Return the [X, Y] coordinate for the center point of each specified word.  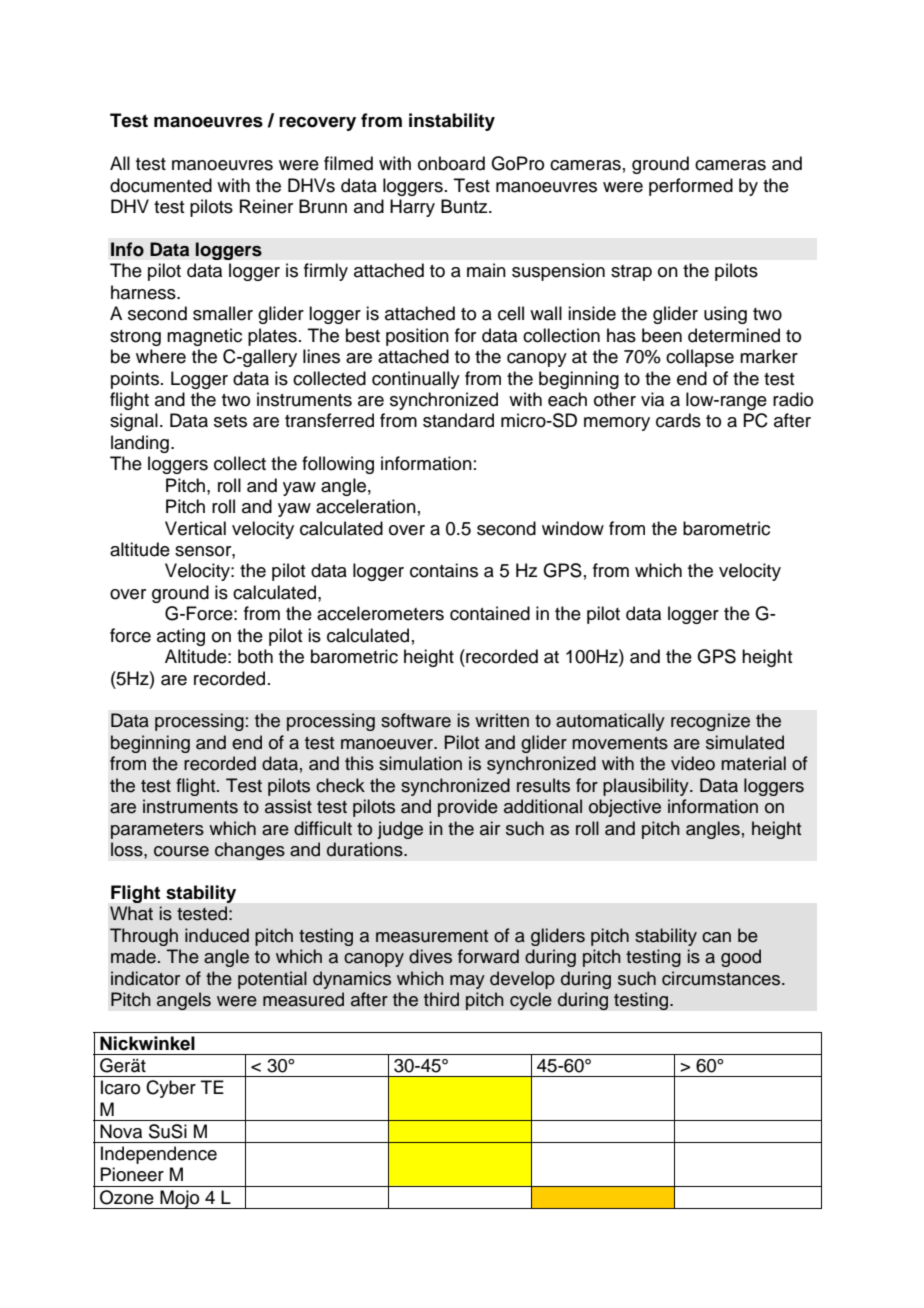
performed [691, 187]
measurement [432, 936]
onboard [451, 163]
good [741, 958]
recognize [710, 722]
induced [217, 935]
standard [458, 420]
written [502, 720]
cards [678, 420]
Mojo [180, 1199]
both [255, 656]
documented [161, 185]
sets [230, 421]
